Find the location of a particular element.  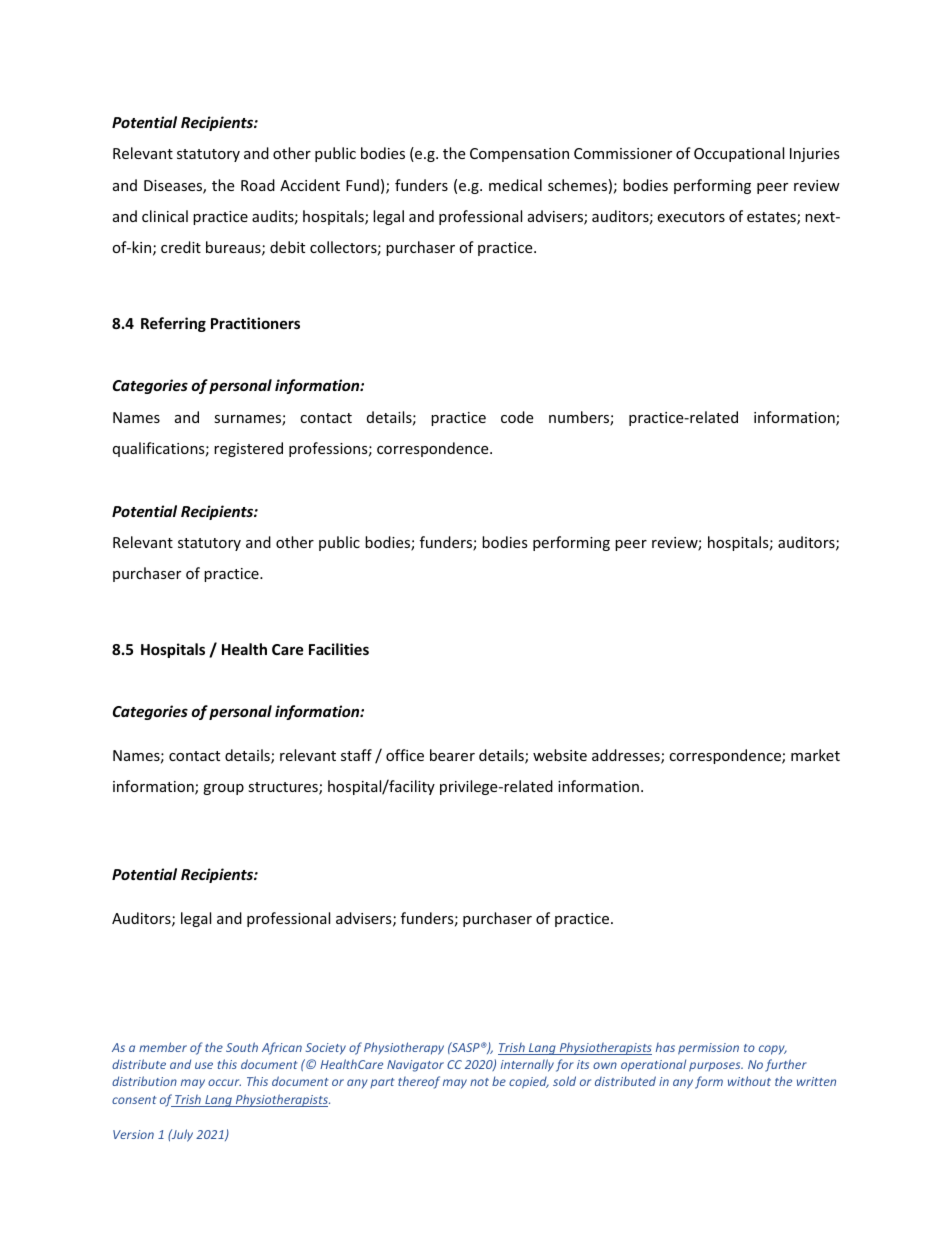

Facilities is located at coordinates (339, 649).
